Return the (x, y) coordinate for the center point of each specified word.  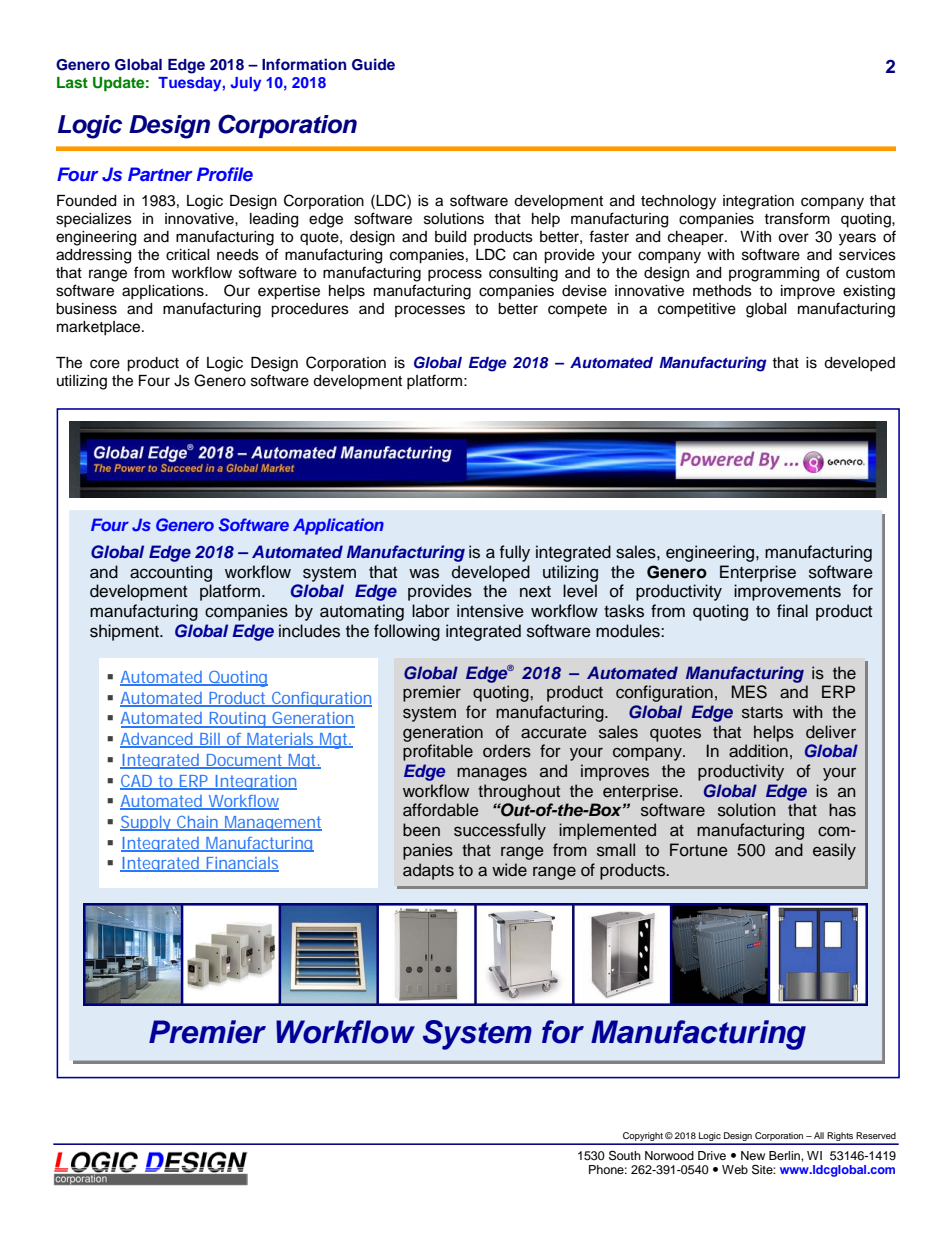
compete (577, 311)
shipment (125, 632)
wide (509, 870)
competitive (697, 310)
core (105, 364)
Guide (373, 64)
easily (834, 851)
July (245, 84)
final (792, 610)
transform (797, 218)
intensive (490, 611)
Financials (241, 864)
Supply (146, 823)
